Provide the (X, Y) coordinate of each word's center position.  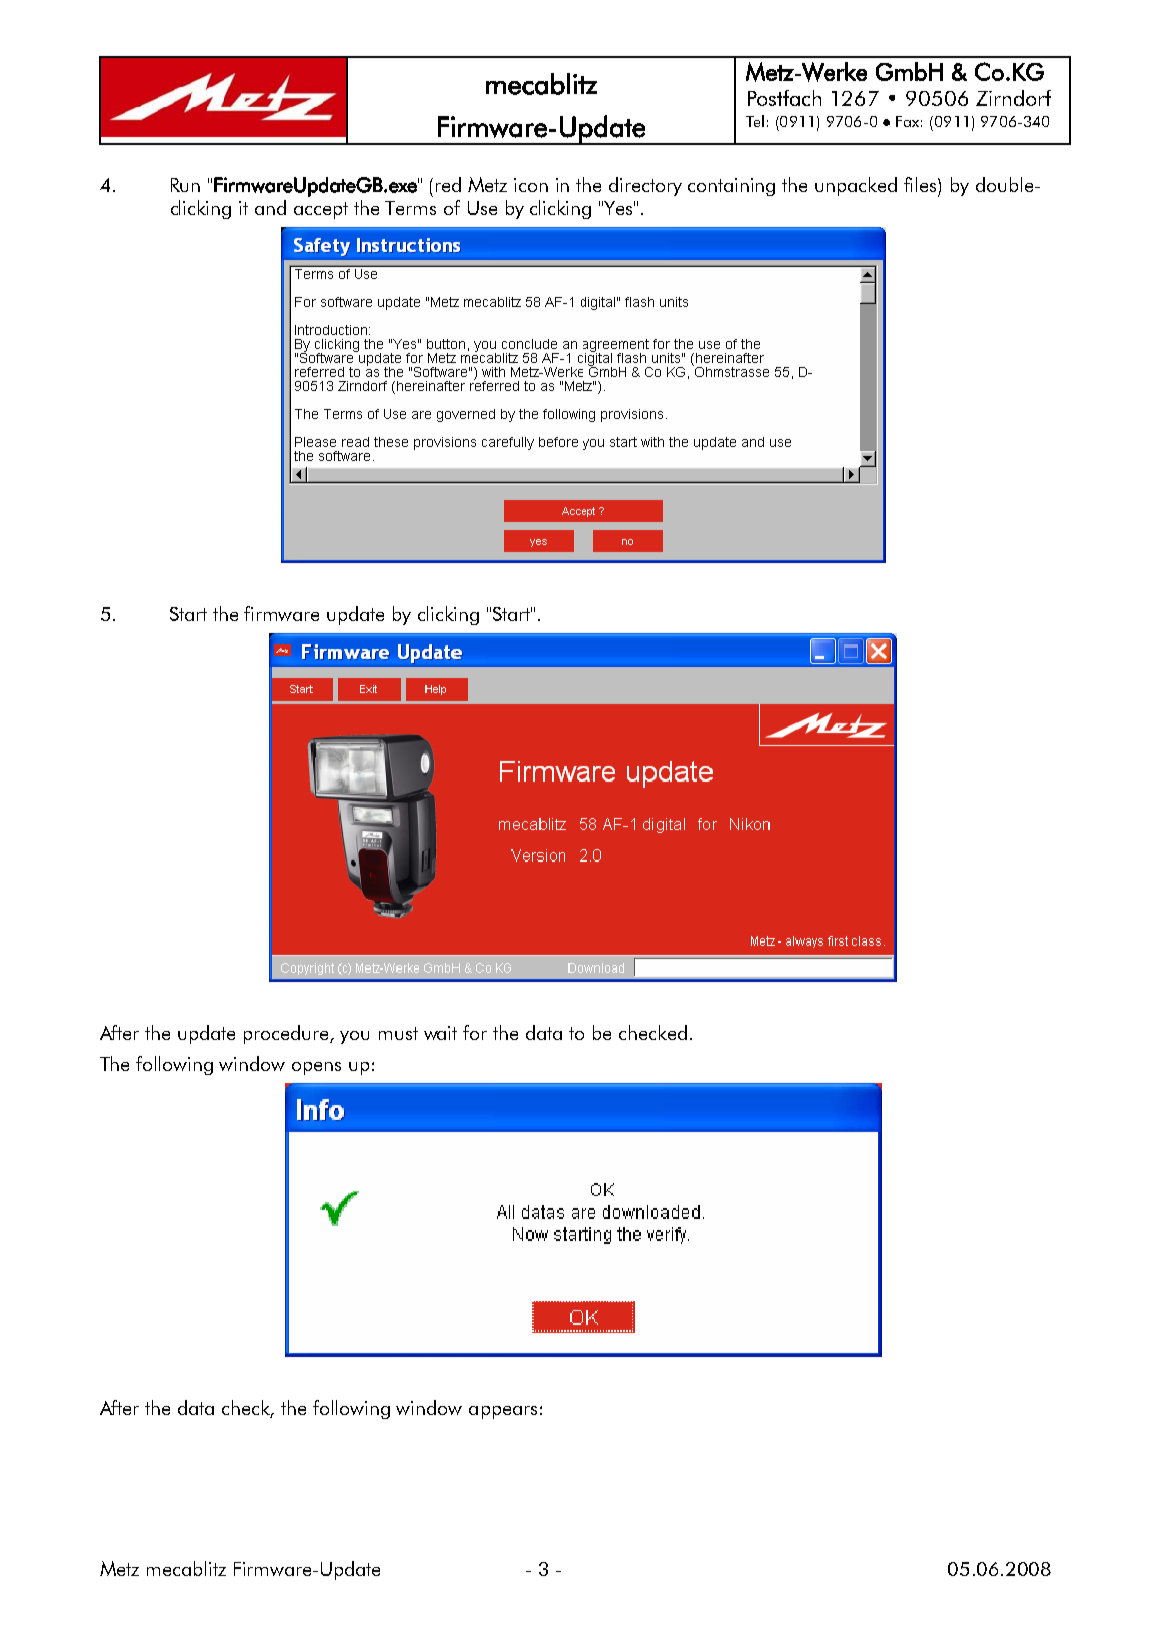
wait (440, 1033)
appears (503, 1412)
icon (531, 185)
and (270, 207)
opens (316, 1068)
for (475, 1032)
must (398, 1033)
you (354, 1037)
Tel (755, 121)
